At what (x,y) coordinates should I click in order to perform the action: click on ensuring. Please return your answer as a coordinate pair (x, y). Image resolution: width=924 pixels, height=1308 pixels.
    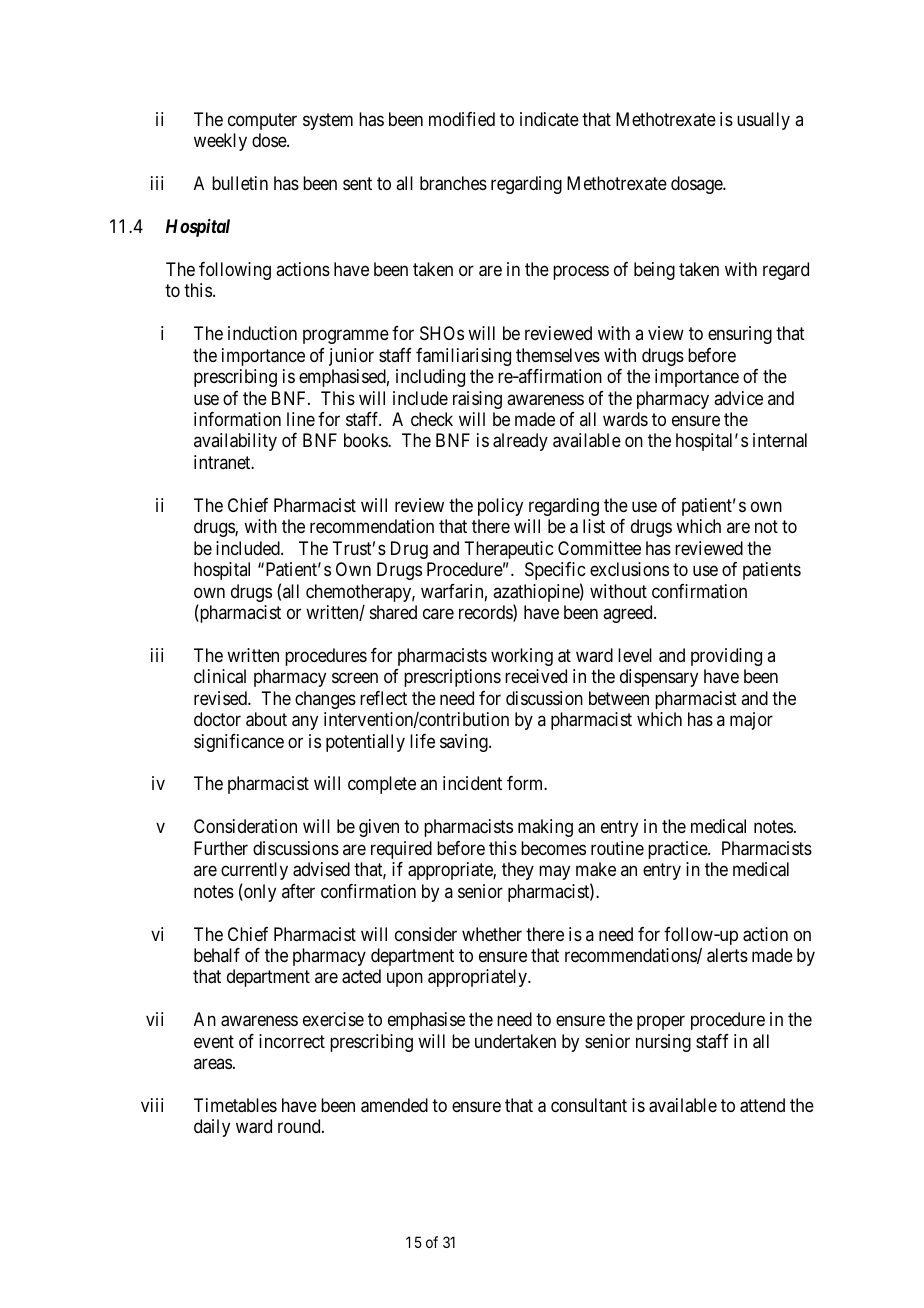
    Looking at the image, I should click on (740, 335).
